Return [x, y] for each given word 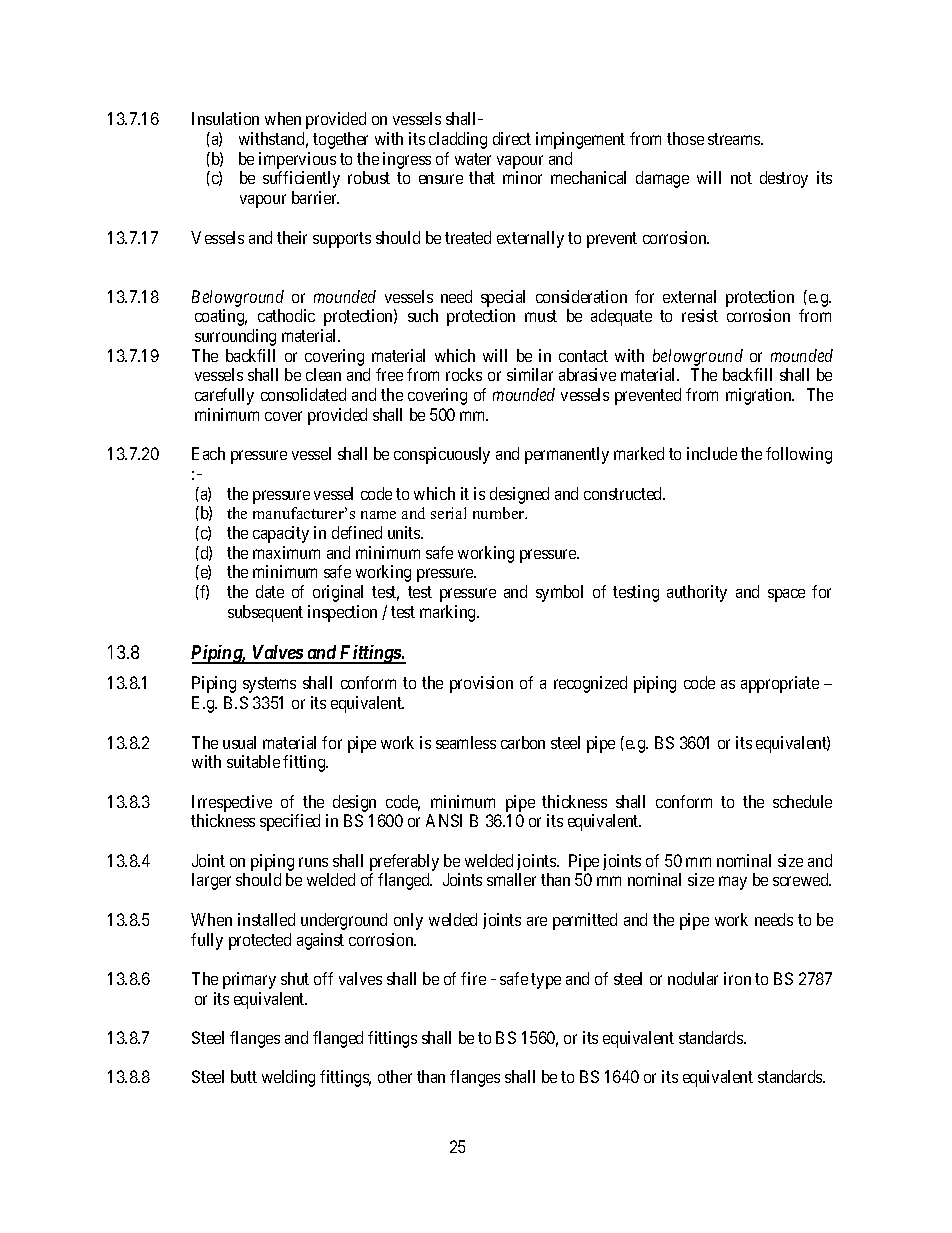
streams [735, 139]
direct [512, 138]
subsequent [265, 613]
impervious [297, 162]
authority [697, 593]
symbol [559, 593]
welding [288, 1078]
